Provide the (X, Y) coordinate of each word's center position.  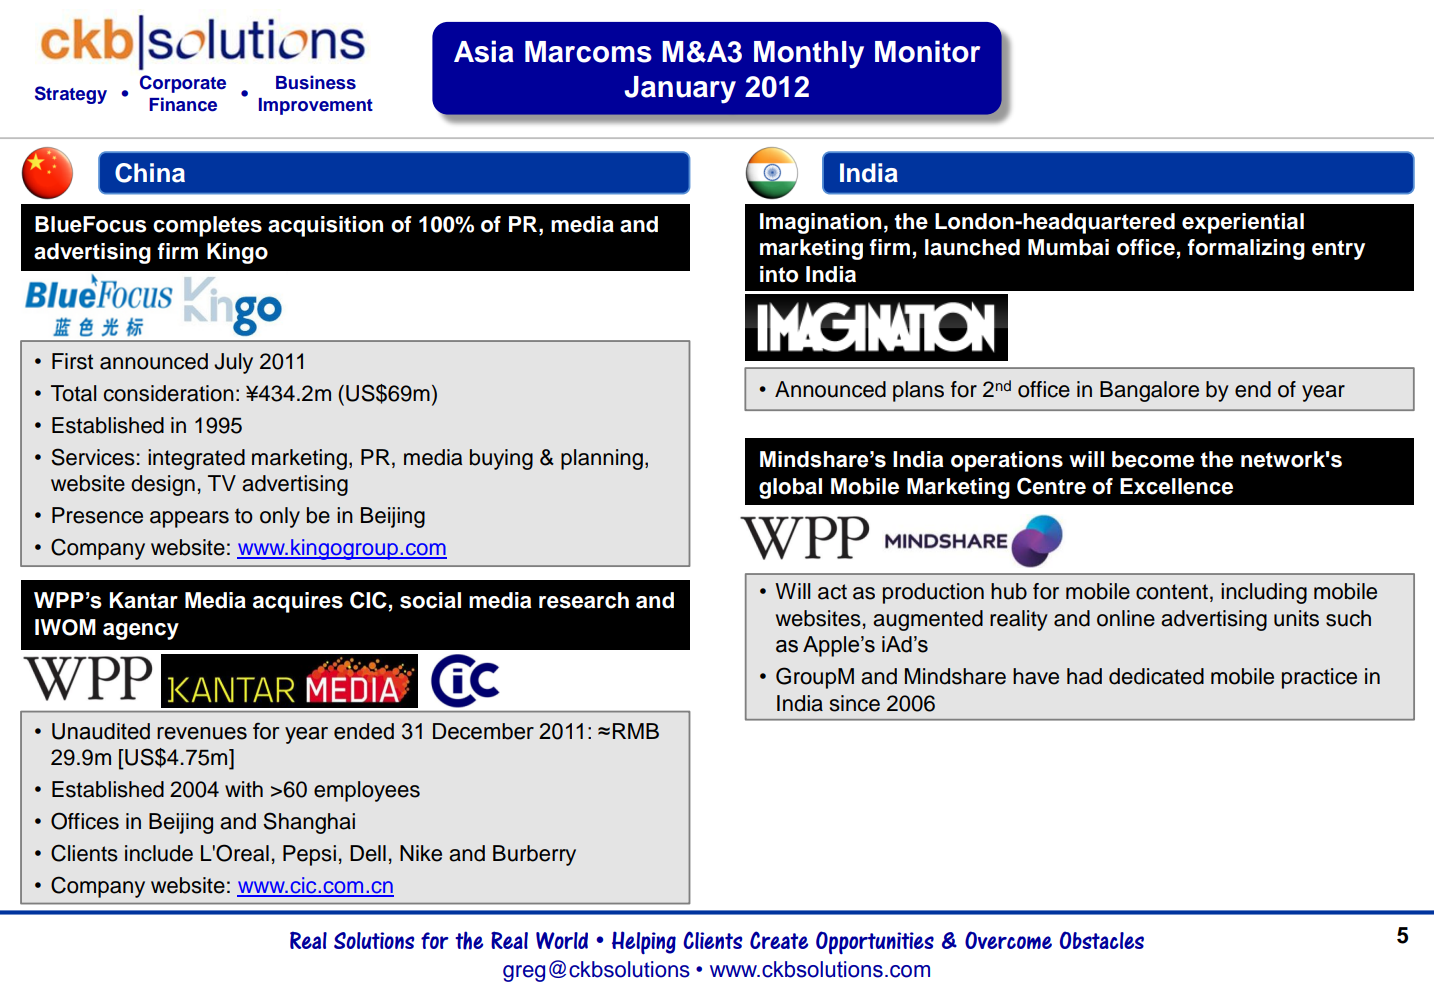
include (159, 853)
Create (779, 940)
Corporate (183, 84)
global (790, 488)
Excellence (1176, 486)
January (680, 90)
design (163, 485)
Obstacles (1102, 940)
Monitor (927, 51)
